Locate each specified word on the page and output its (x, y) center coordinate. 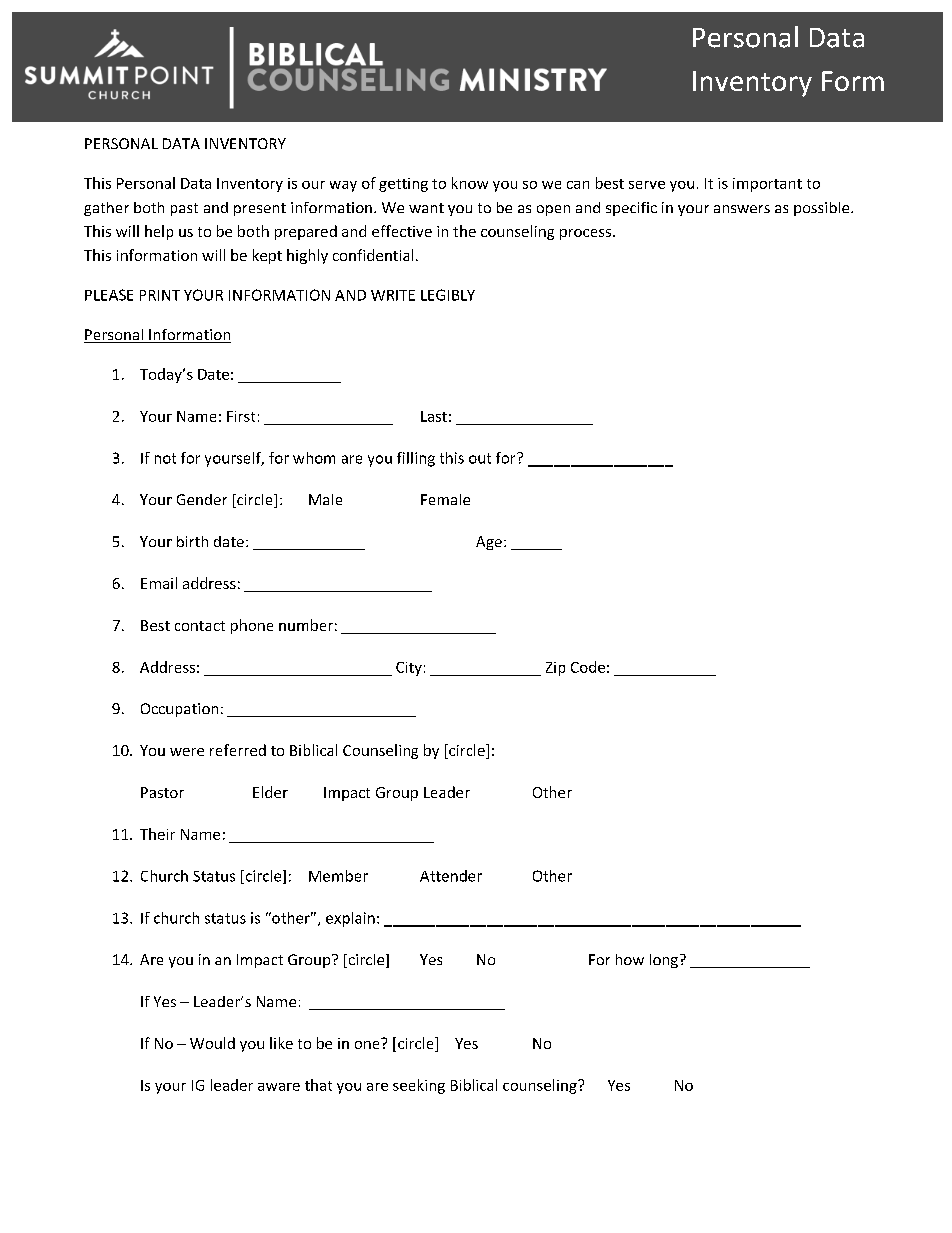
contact (200, 626)
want (426, 208)
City (409, 669)
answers (742, 209)
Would (212, 1043)
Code (588, 667)
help (159, 232)
